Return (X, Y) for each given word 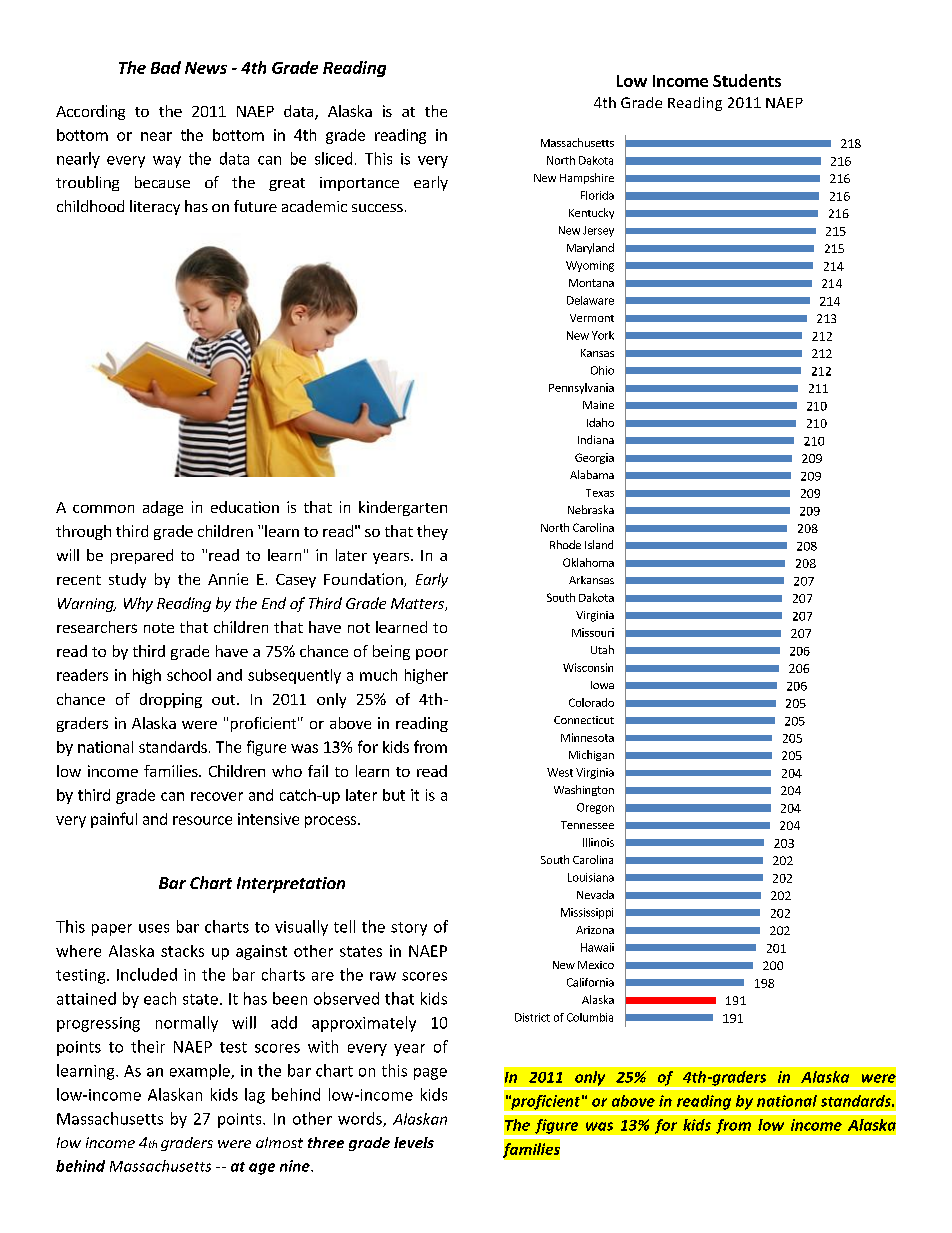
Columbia (590, 1017)
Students (747, 80)
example (201, 1072)
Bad (166, 67)
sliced (333, 158)
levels (414, 1142)
